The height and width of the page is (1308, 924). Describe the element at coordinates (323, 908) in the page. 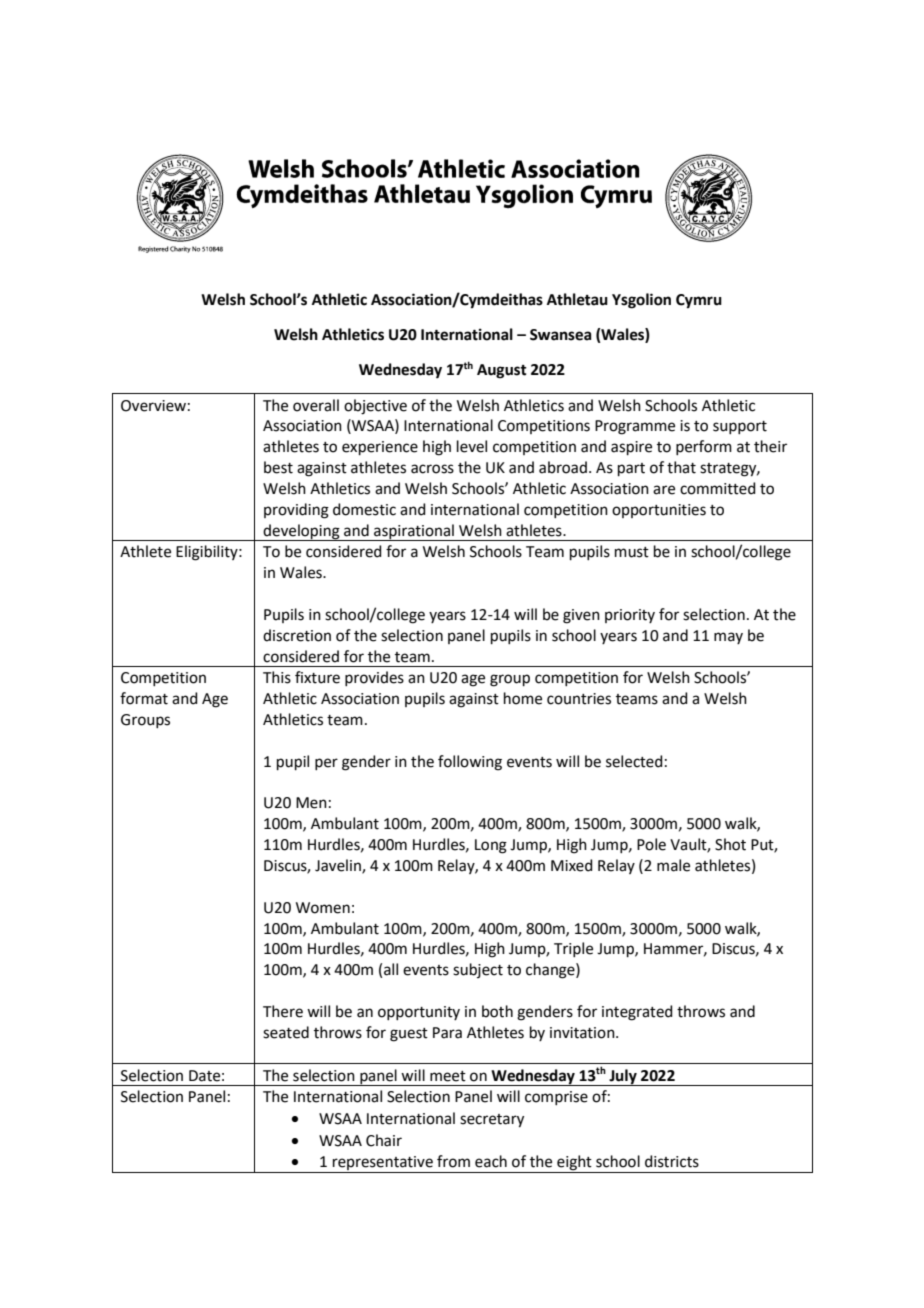

I see `Women` at that location.
